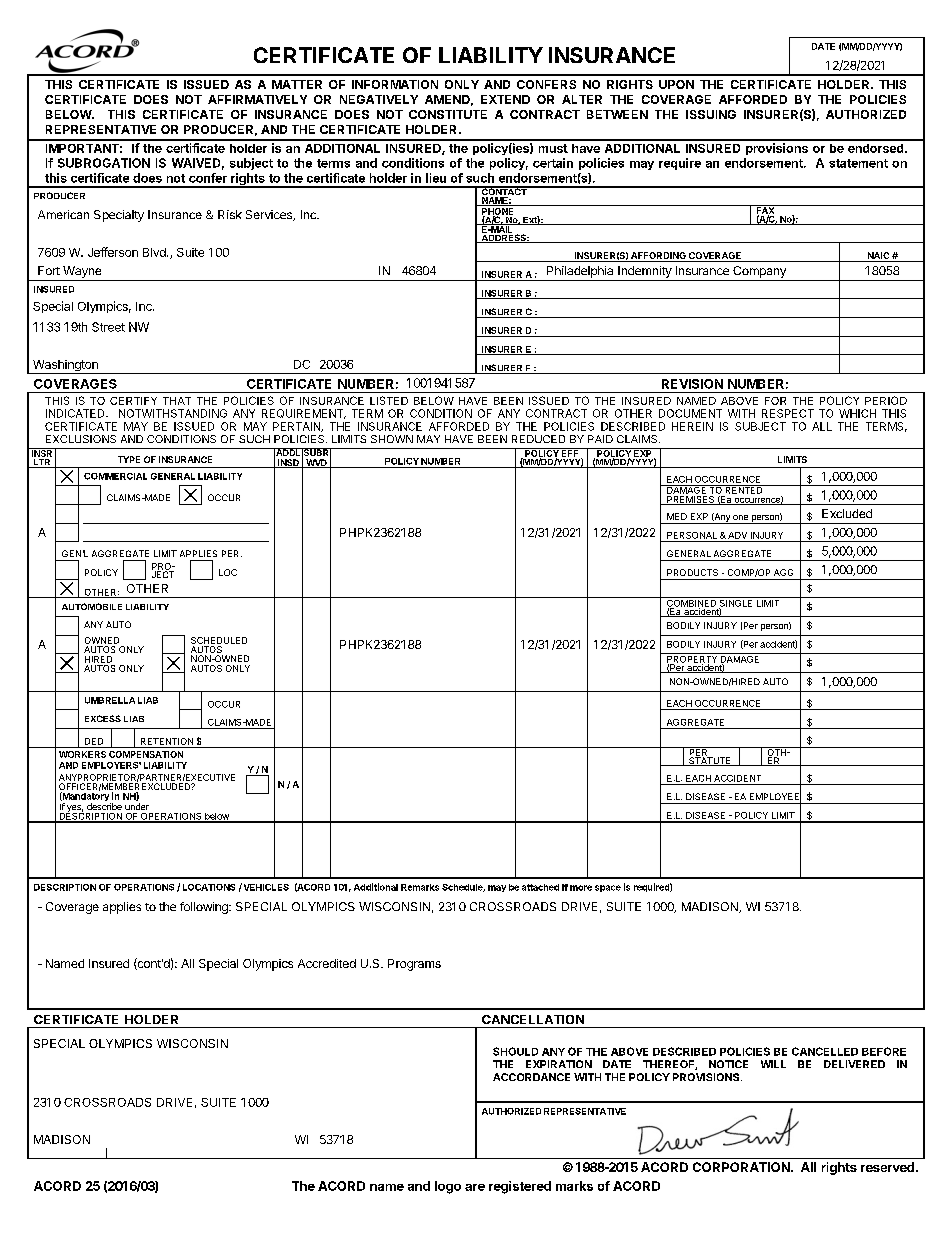  I want to click on logo, so click(448, 1187).
